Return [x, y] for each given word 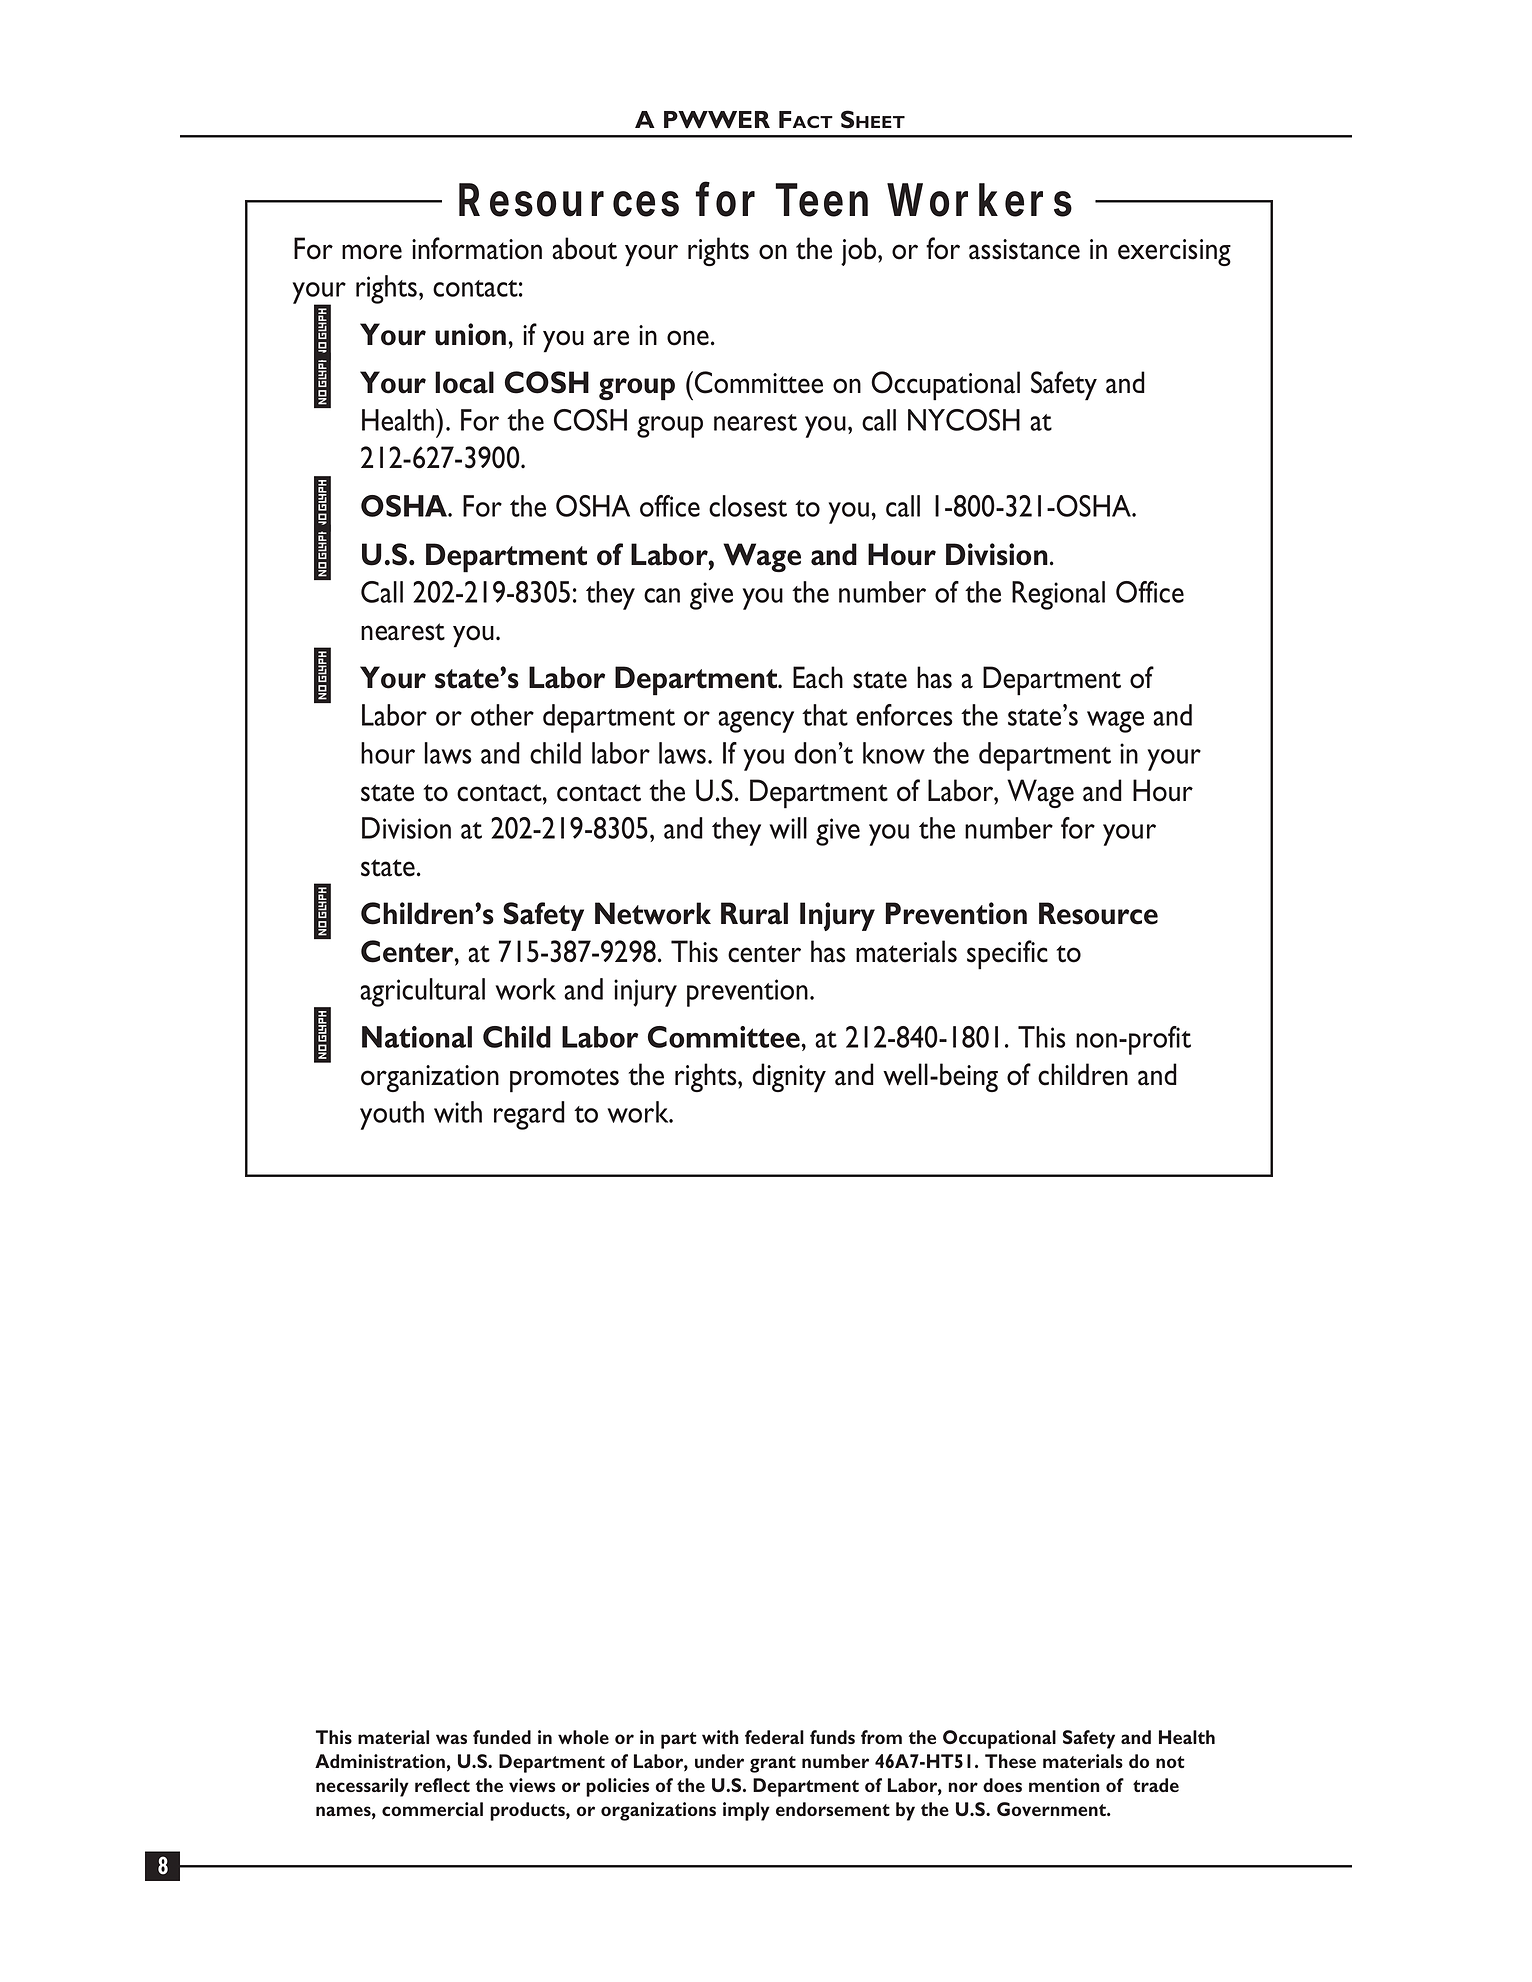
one [688, 338]
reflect [442, 1785]
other [502, 715]
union [470, 334]
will [788, 828]
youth [392, 1115]
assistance [1024, 249]
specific [1007, 955]
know [894, 753]
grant [773, 1764]
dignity [789, 1078]
